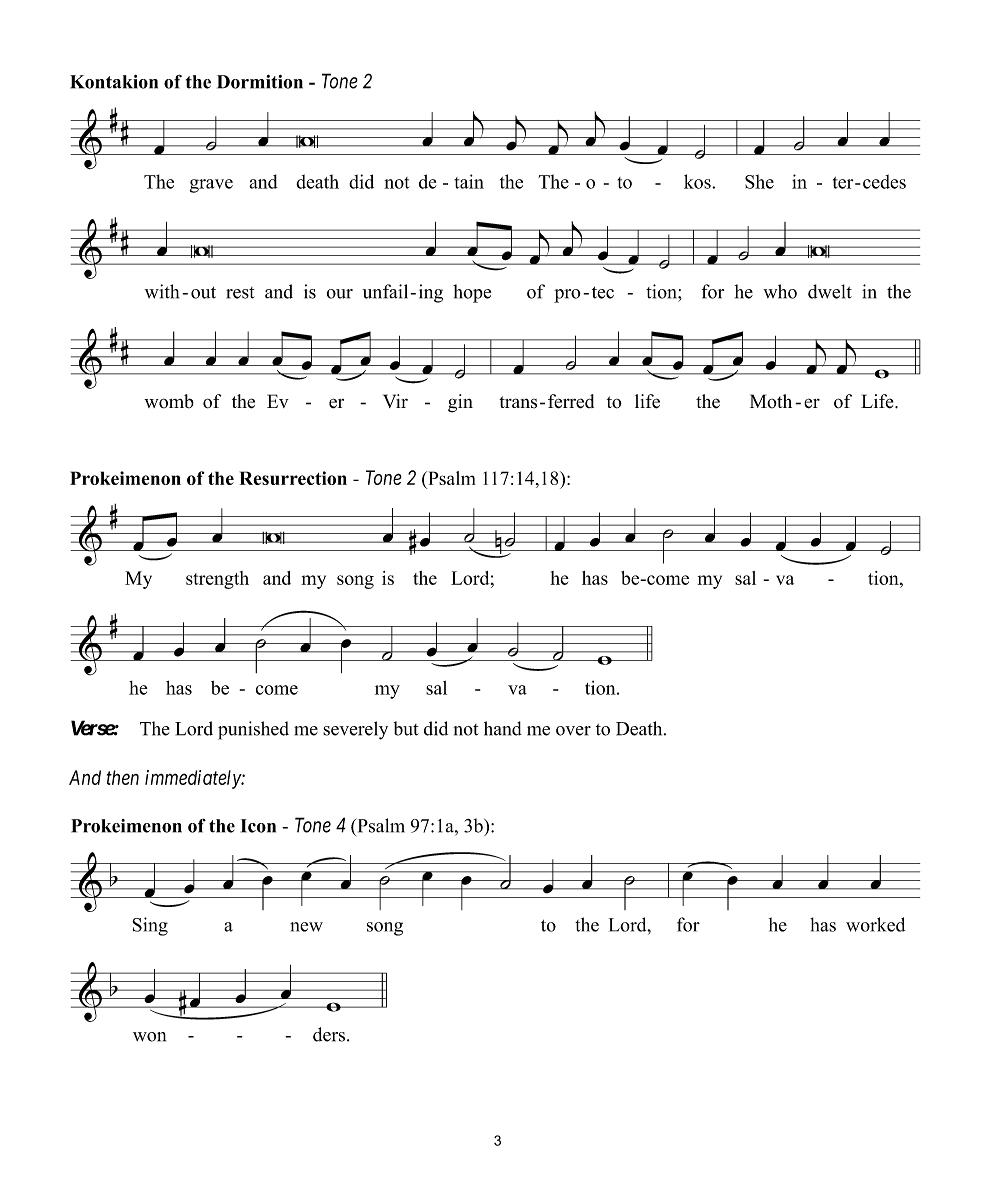  I want to click on tain, so click(469, 181).
